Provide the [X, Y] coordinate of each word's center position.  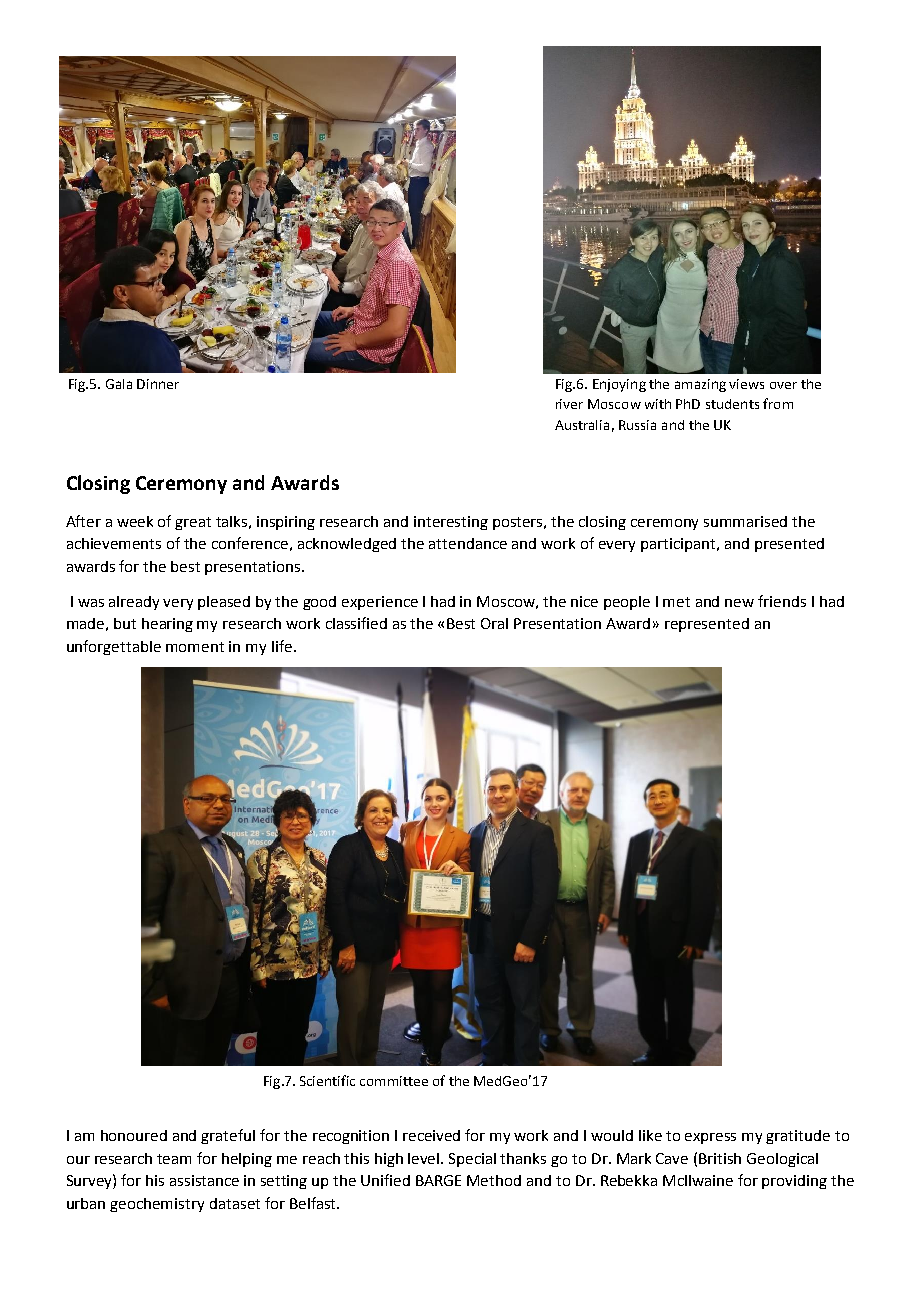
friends [782, 601]
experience [380, 603]
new [739, 603]
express [710, 1138]
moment [195, 647]
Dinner [158, 384]
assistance [204, 1180]
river [569, 404]
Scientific [327, 1080]
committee [394, 1081]
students [732, 404]
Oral [494, 623]
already [134, 603]
